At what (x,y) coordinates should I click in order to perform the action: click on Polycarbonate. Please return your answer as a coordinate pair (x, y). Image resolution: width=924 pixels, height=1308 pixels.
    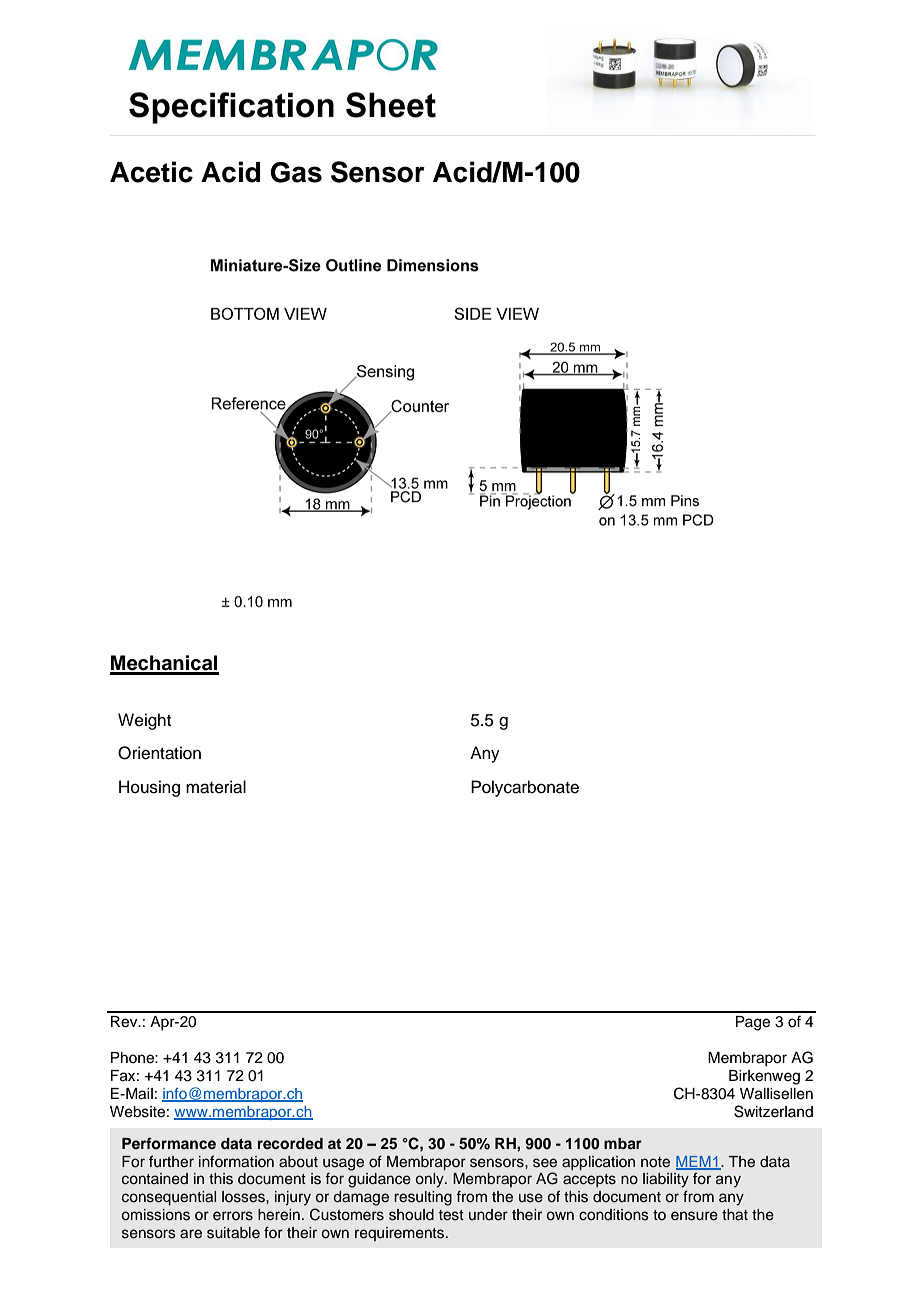
    Looking at the image, I should click on (525, 788).
